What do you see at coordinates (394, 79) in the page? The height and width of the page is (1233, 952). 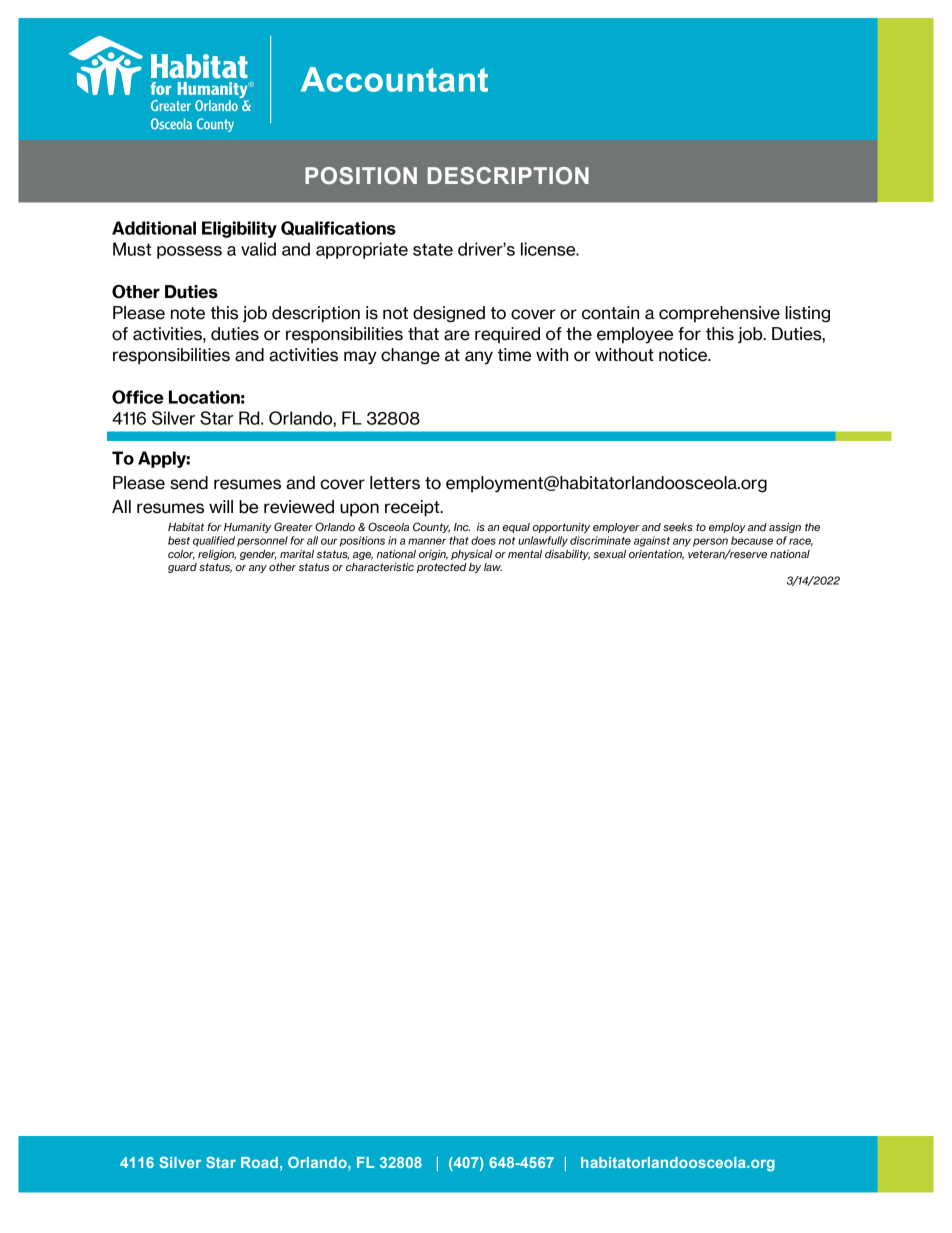 I see `Accountant` at bounding box center [394, 79].
